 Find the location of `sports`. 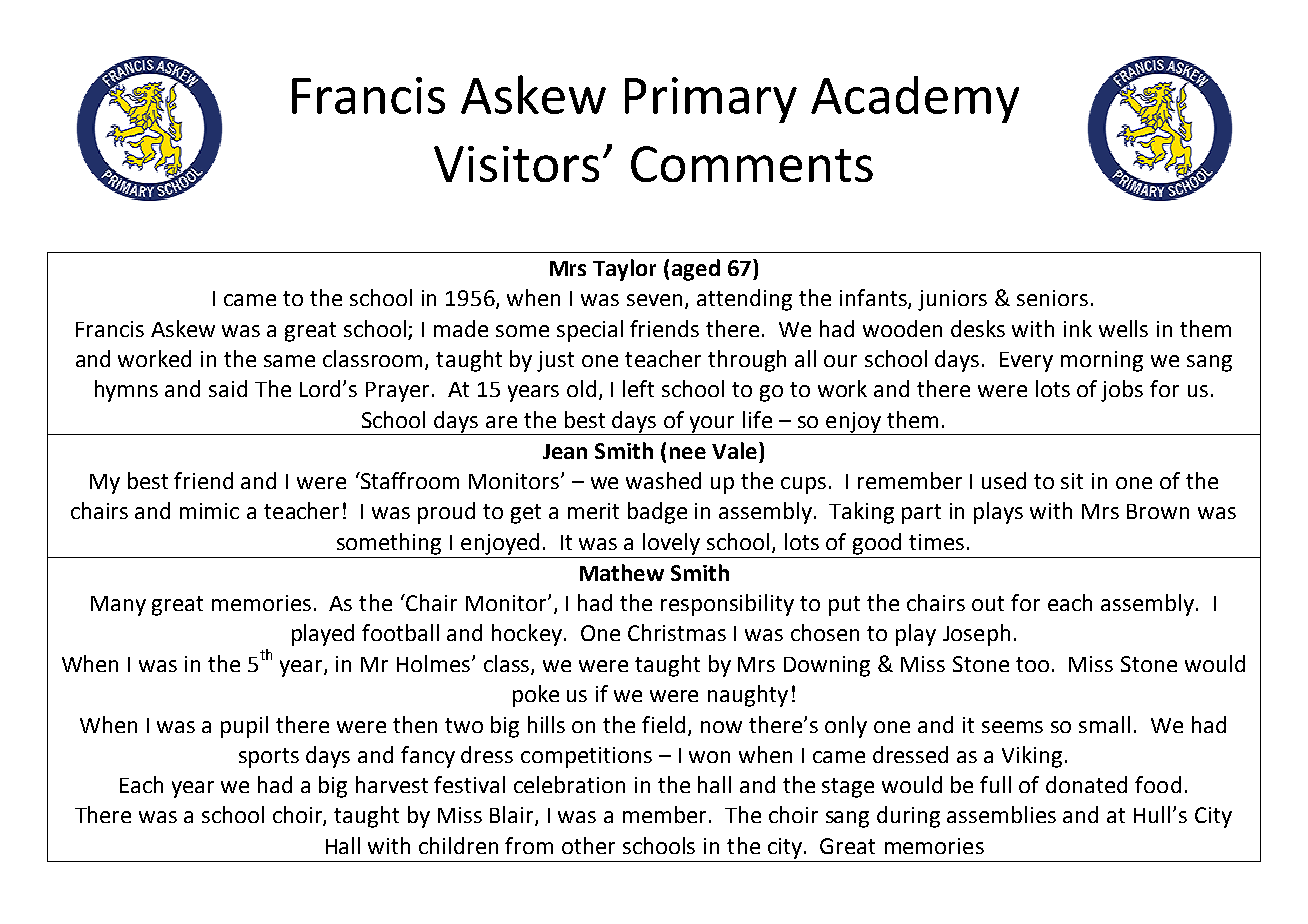

sports is located at coordinates (269, 758).
